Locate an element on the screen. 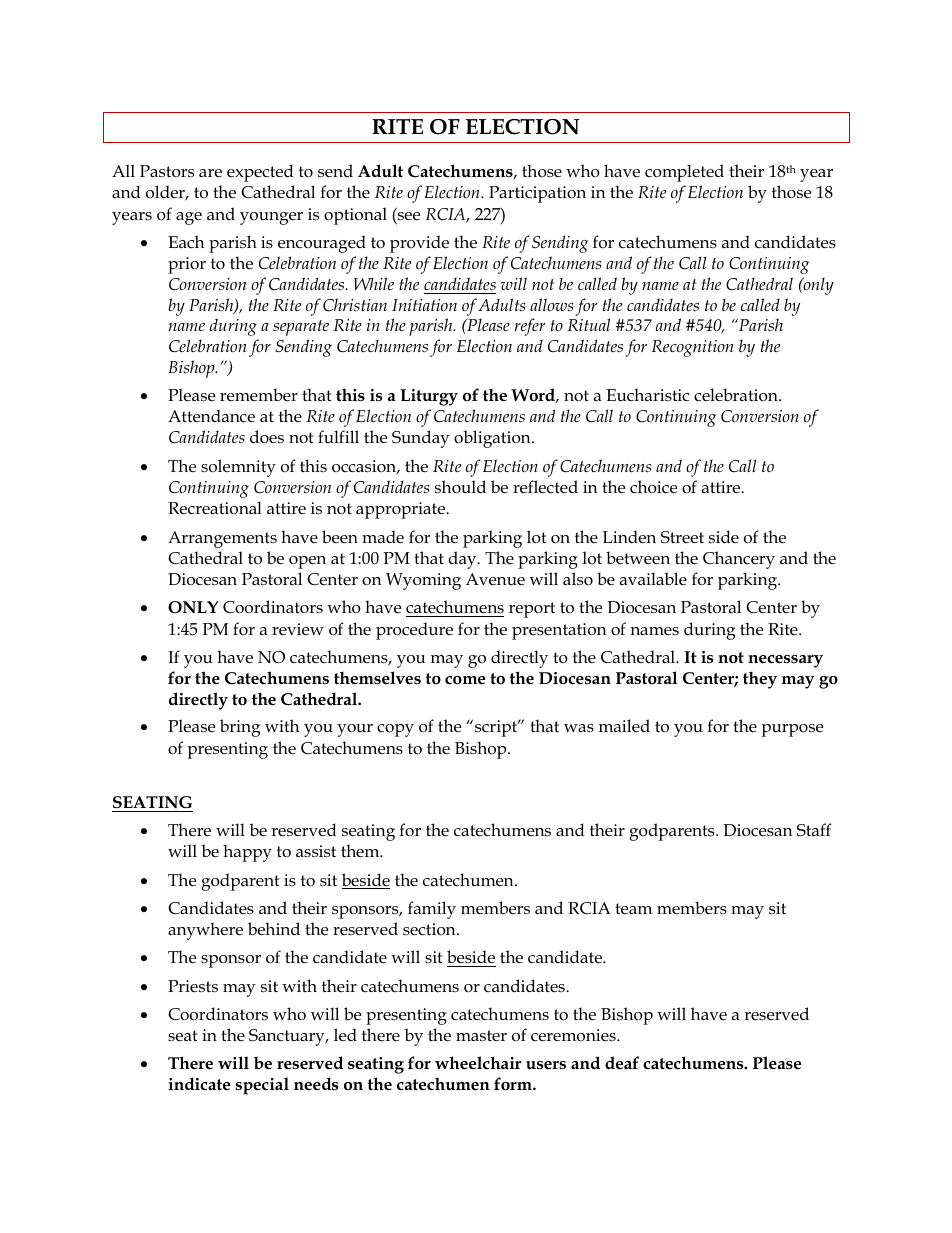  Participation is located at coordinates (537, 194).
